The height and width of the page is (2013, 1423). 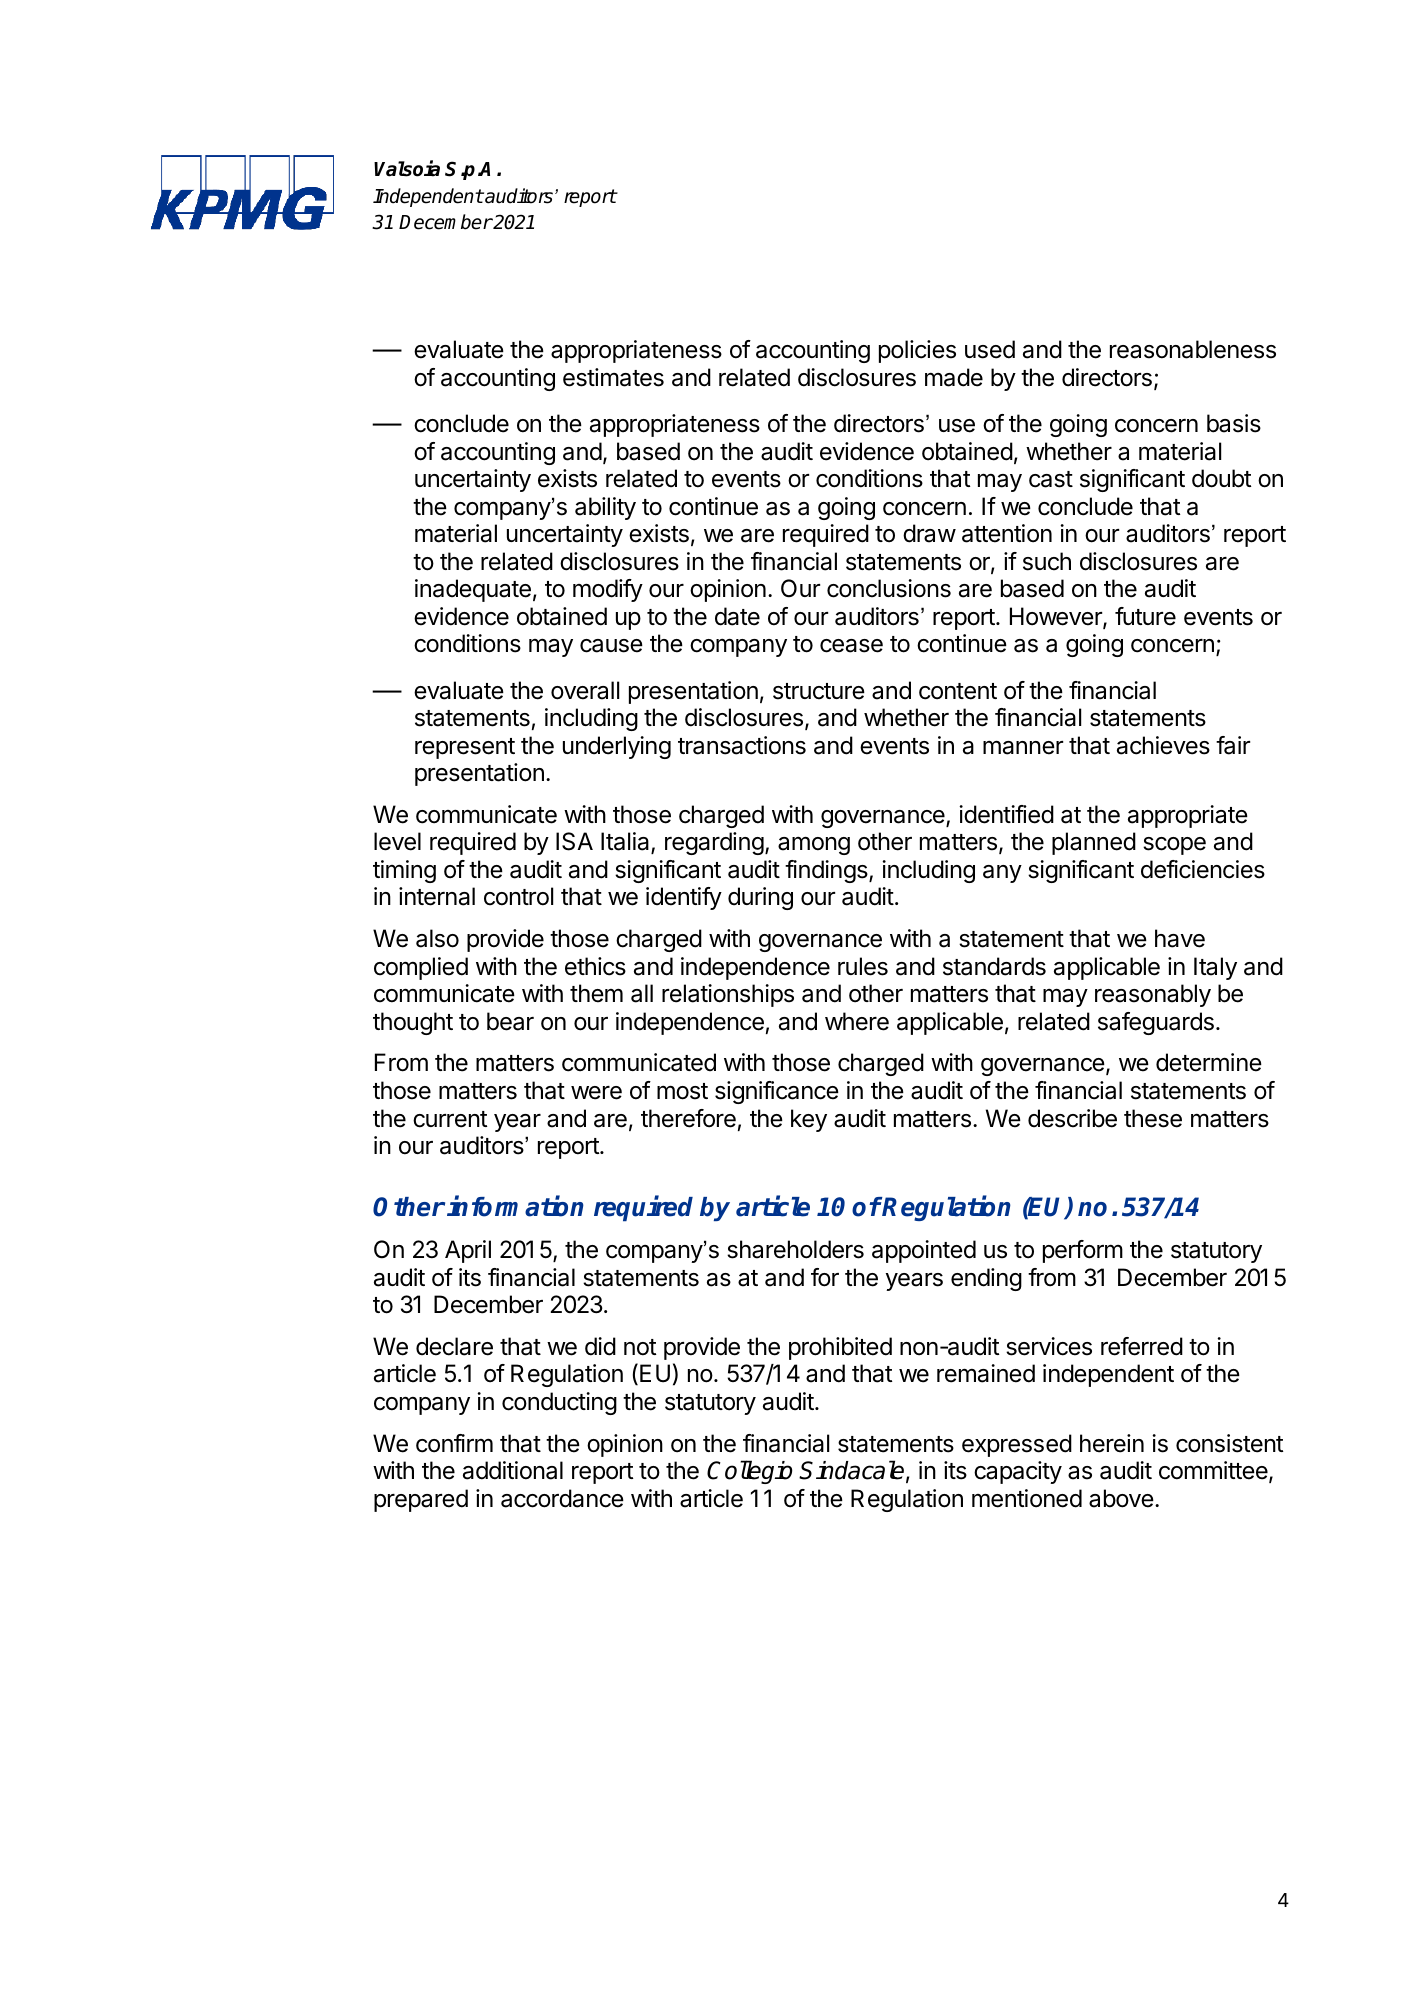 What do you see at coordinates (1112, 1443) in the page?
I see `herein` at bounding box center [1112, 1443].
